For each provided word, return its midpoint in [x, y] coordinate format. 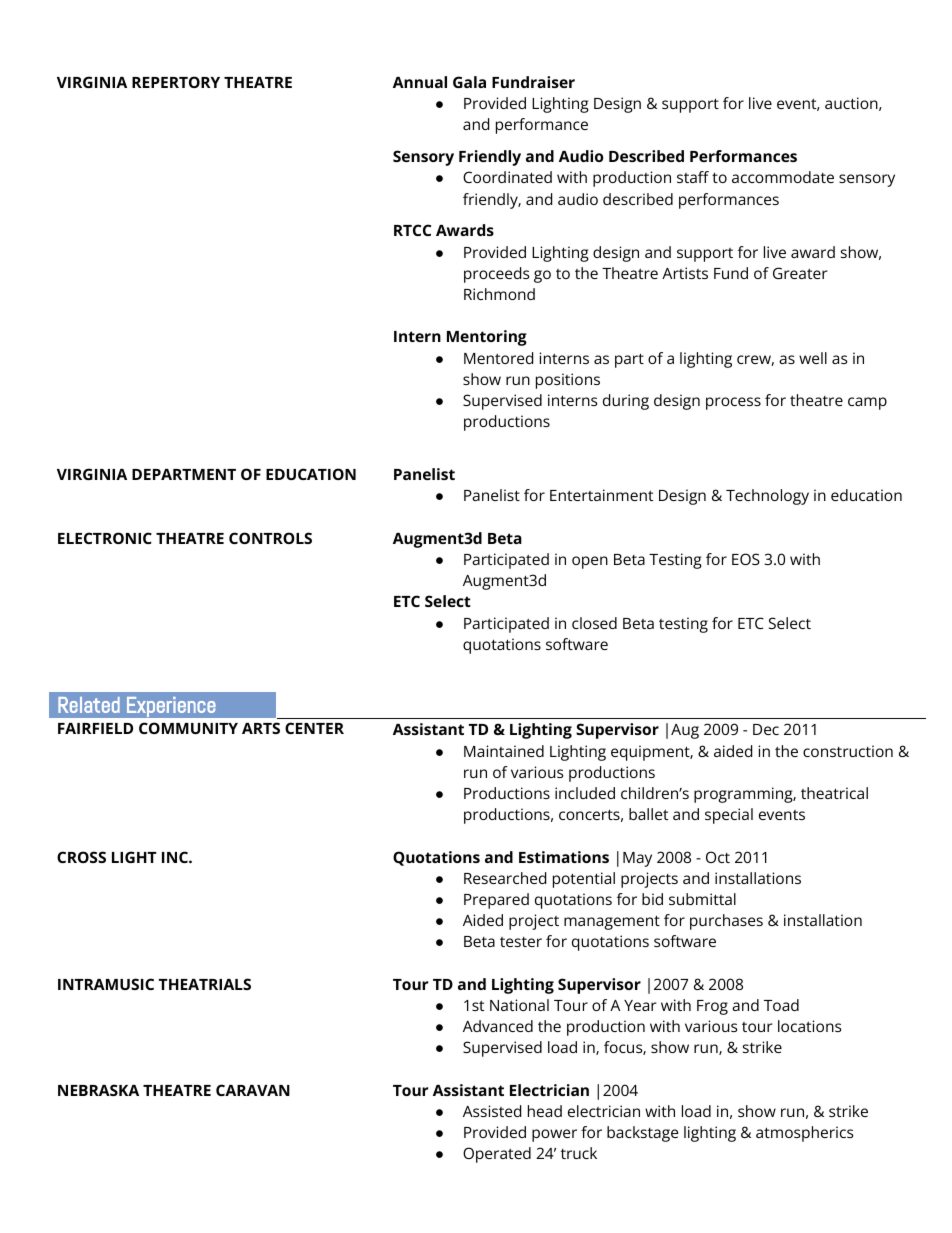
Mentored [498, 358]
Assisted [492, 1111]
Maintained [504, 751]
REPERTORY [176, 82]
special [729, 816]
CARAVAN [253, 1090]
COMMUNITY [188, 728]
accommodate [783, 177]
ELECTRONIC [105, 538]
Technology [767, 497]
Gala [469, 82]
